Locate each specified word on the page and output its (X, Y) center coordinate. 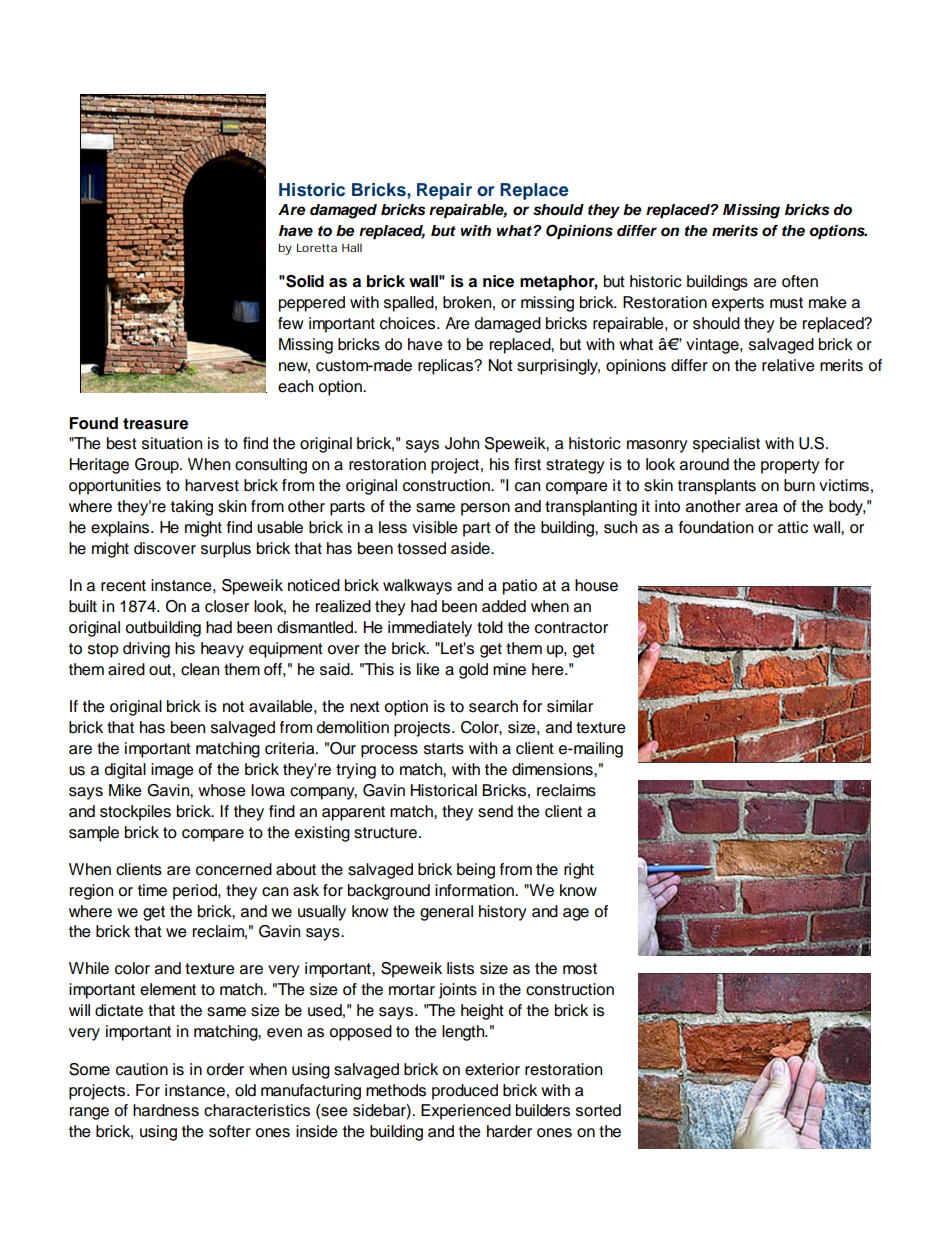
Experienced (466, 1112)
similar (570, 706)
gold (473, 671)
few (290, 323)
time (152, 890)
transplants (717, 487)
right (579, 871)
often (800, 281)
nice (498, 281)
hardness (166, 1110)
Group (158, 466)
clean (200, 669)
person (485, 509)
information (475, 890)
